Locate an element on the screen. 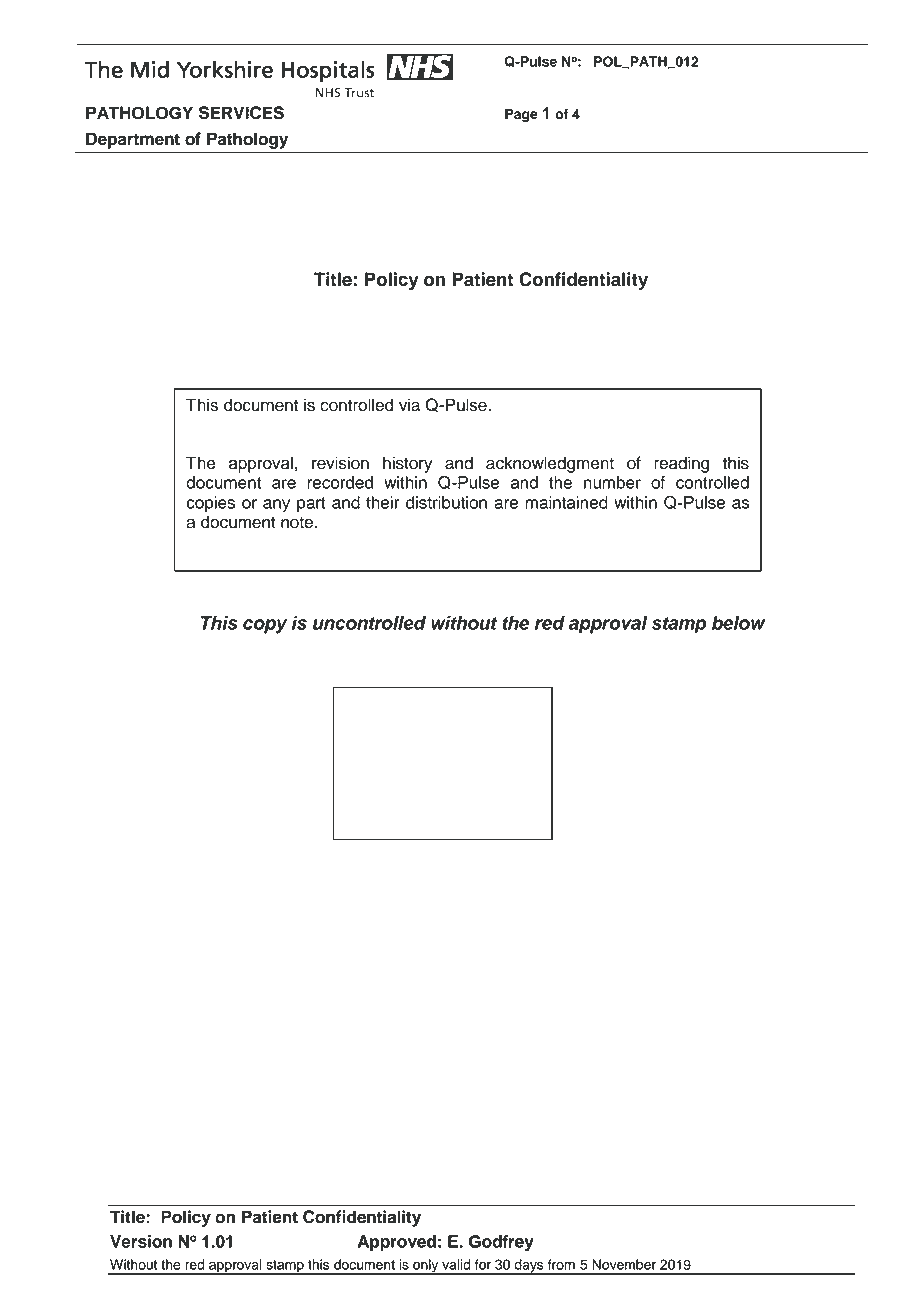 This screenshot has width=924, height=1308. Page is located at coordinates (521, 115).
